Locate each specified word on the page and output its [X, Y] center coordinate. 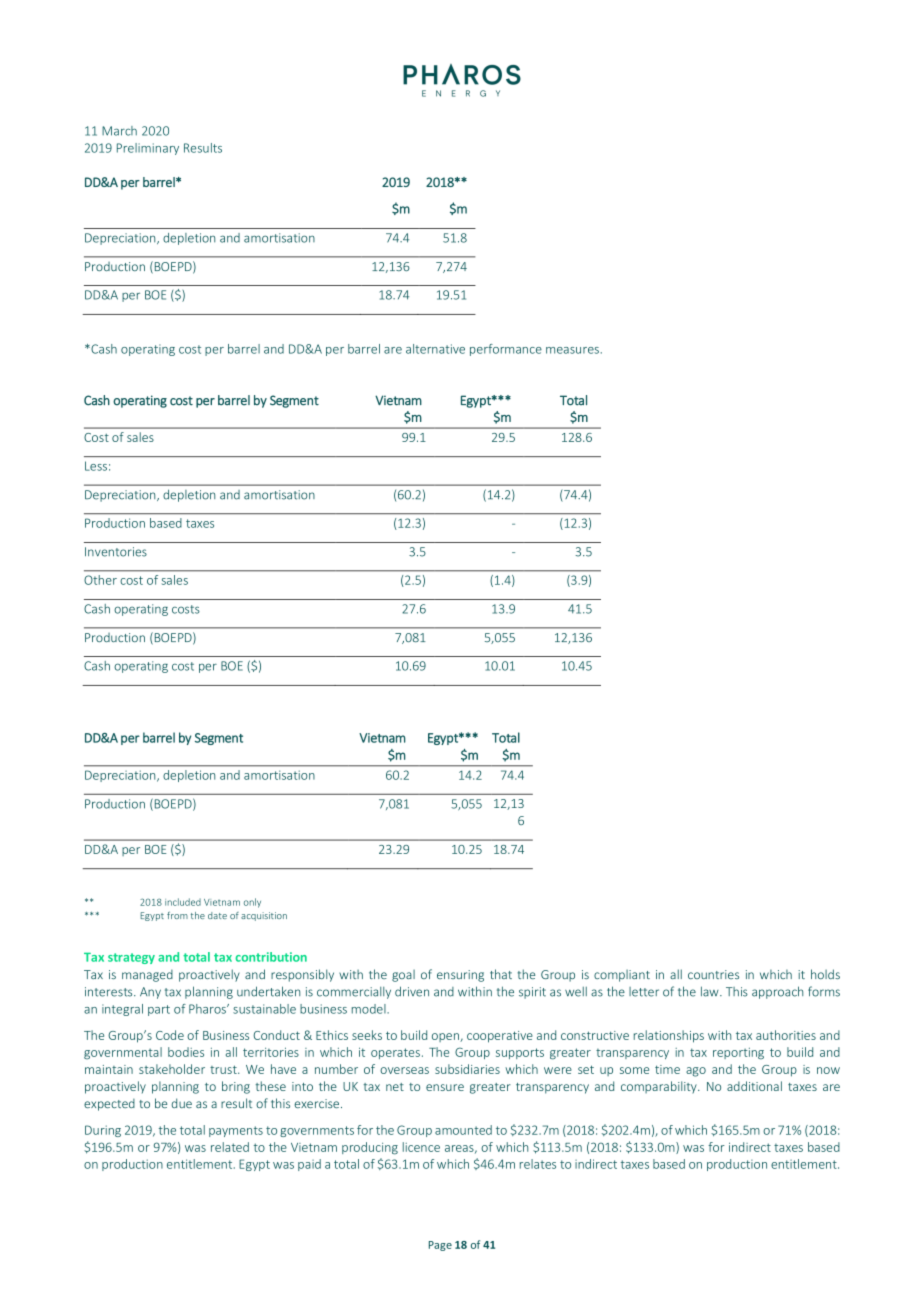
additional [754, 1086]
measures [572, 350]
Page [440, 1246]
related [230, 1147]
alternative [435, 349]
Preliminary [148, 149]
